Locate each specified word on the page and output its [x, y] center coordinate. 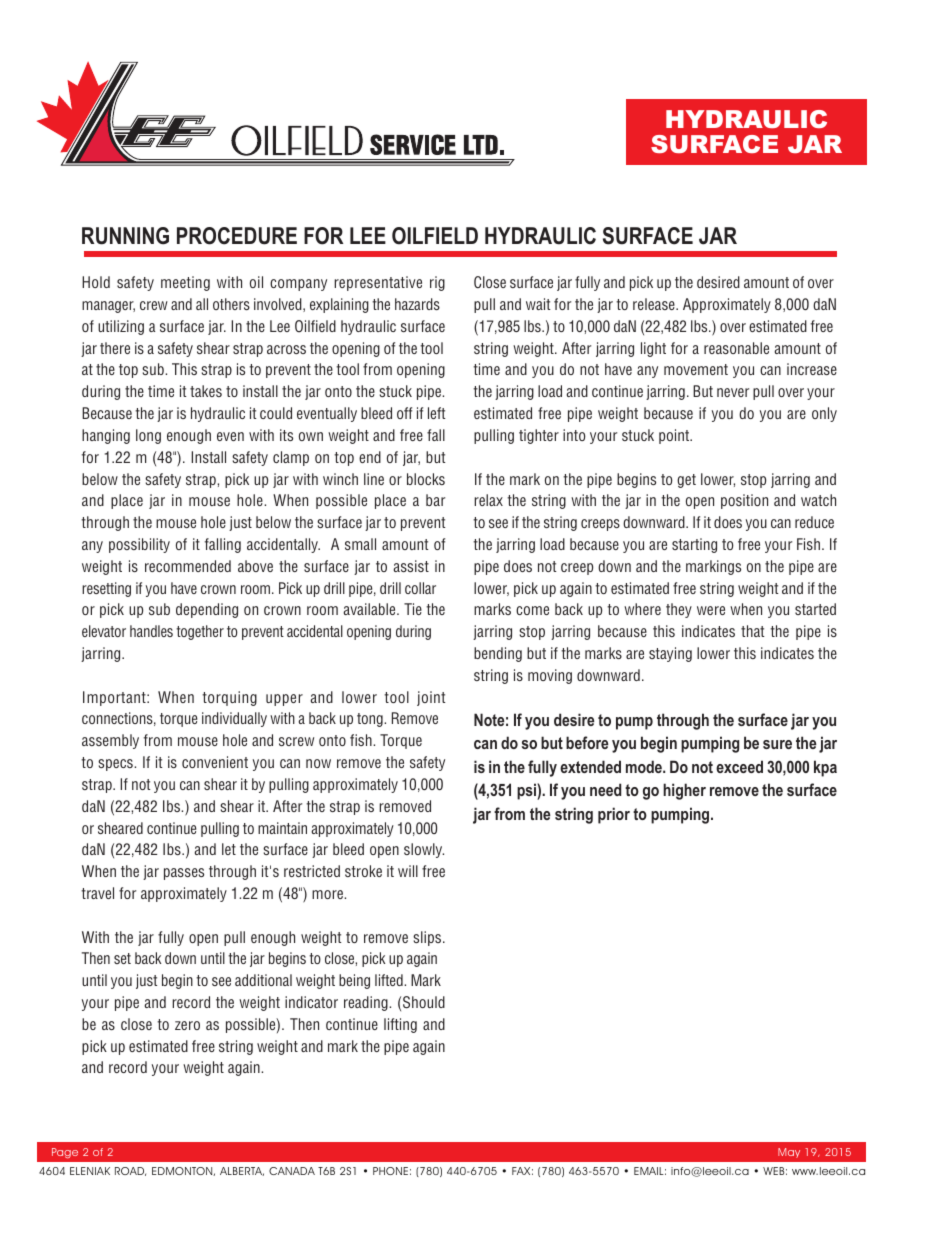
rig [437, 283]
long [148, 436]
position [744, 501]
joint [431, 698]
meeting [185, 283]
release [655, 304]
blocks [426, 479]
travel [97, 893]
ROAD [130, 1171]
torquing [229, 698]
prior [614, 815]
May [789, 1153]
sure [777, 744]
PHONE [390, 1171]
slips [428, 938]
